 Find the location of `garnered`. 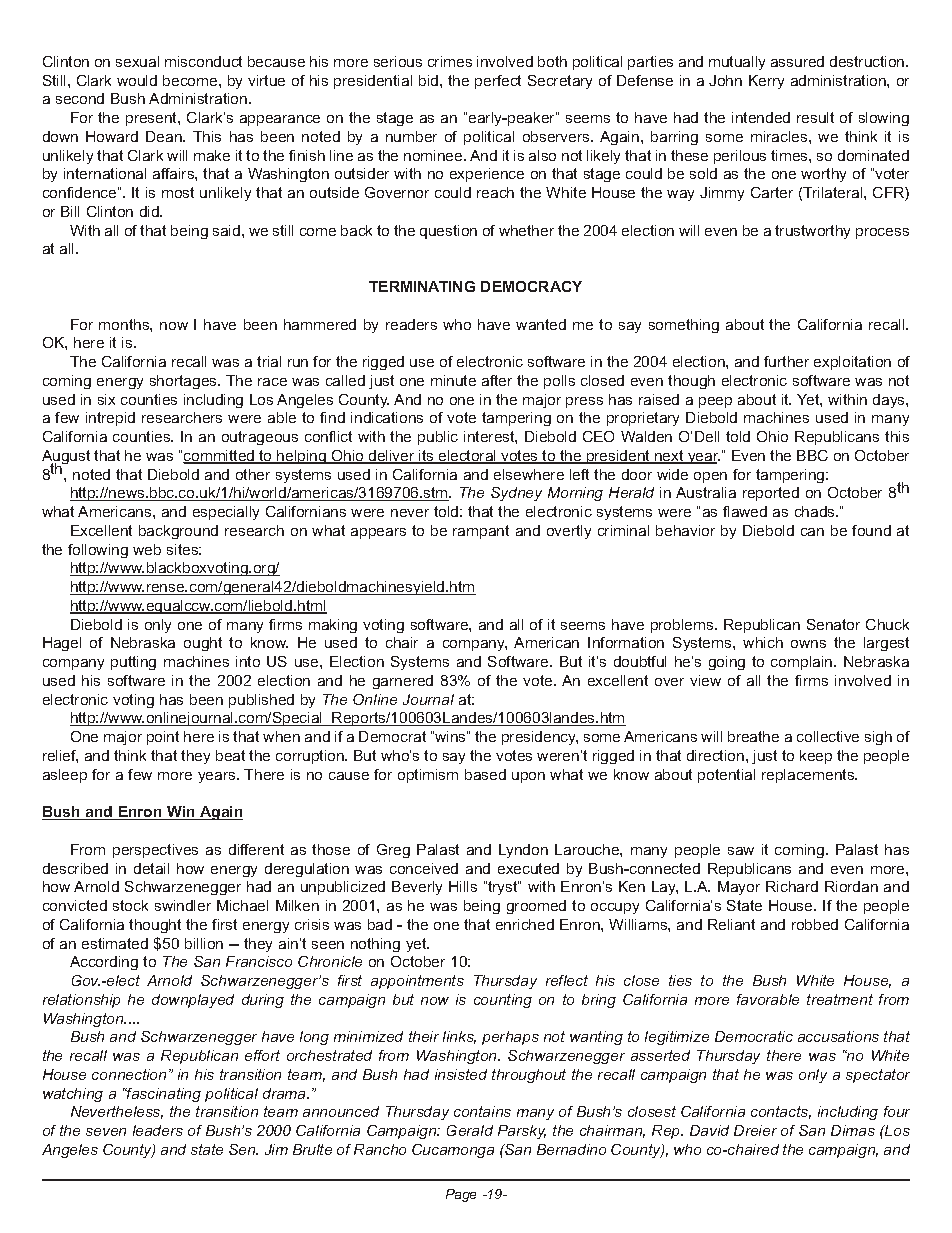

garnered is located at coordinates (403, 682).
